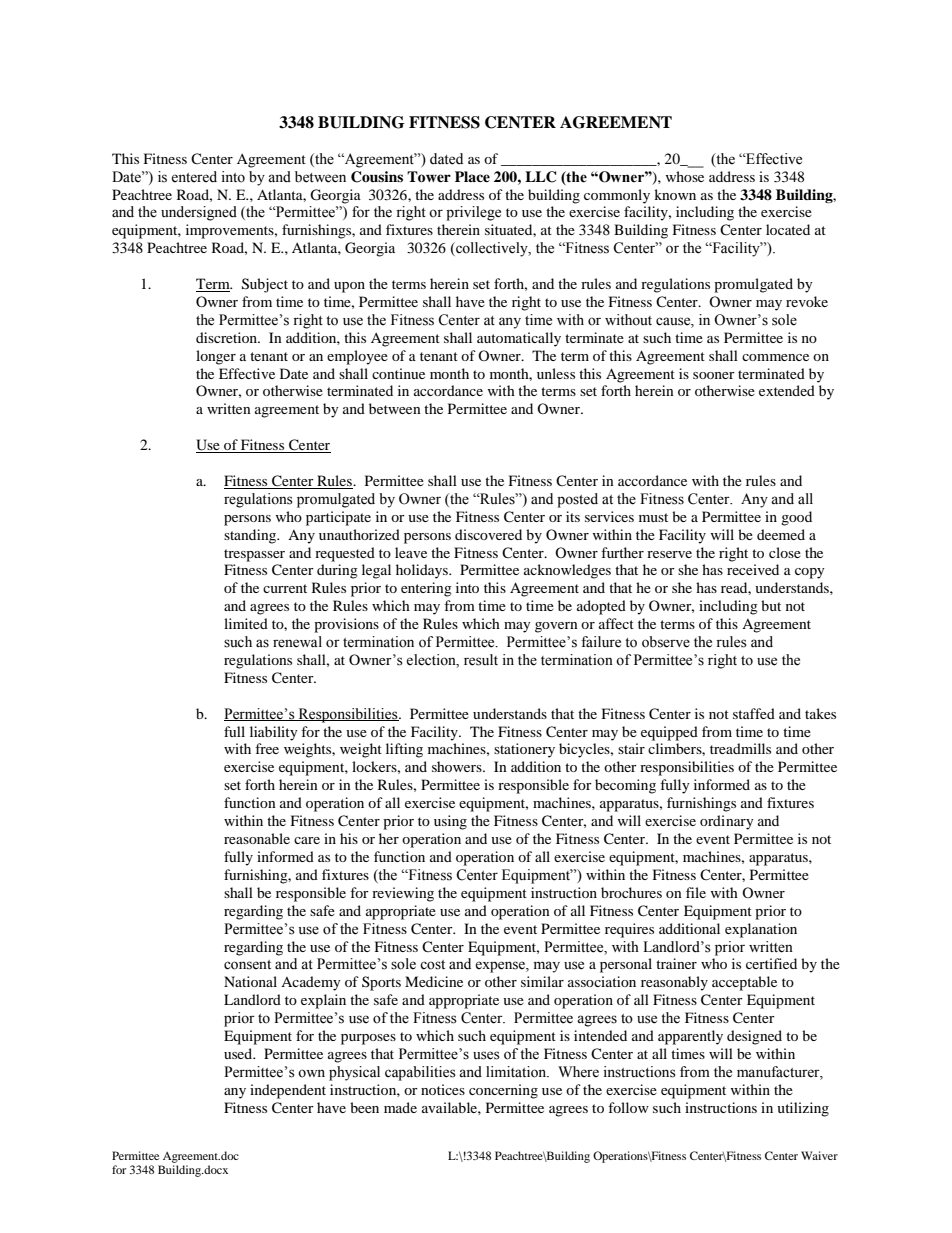 This page has width=952, height=1233. Describe the element at coordinates (297, 642) in the page. I see `renewal` at that location.
